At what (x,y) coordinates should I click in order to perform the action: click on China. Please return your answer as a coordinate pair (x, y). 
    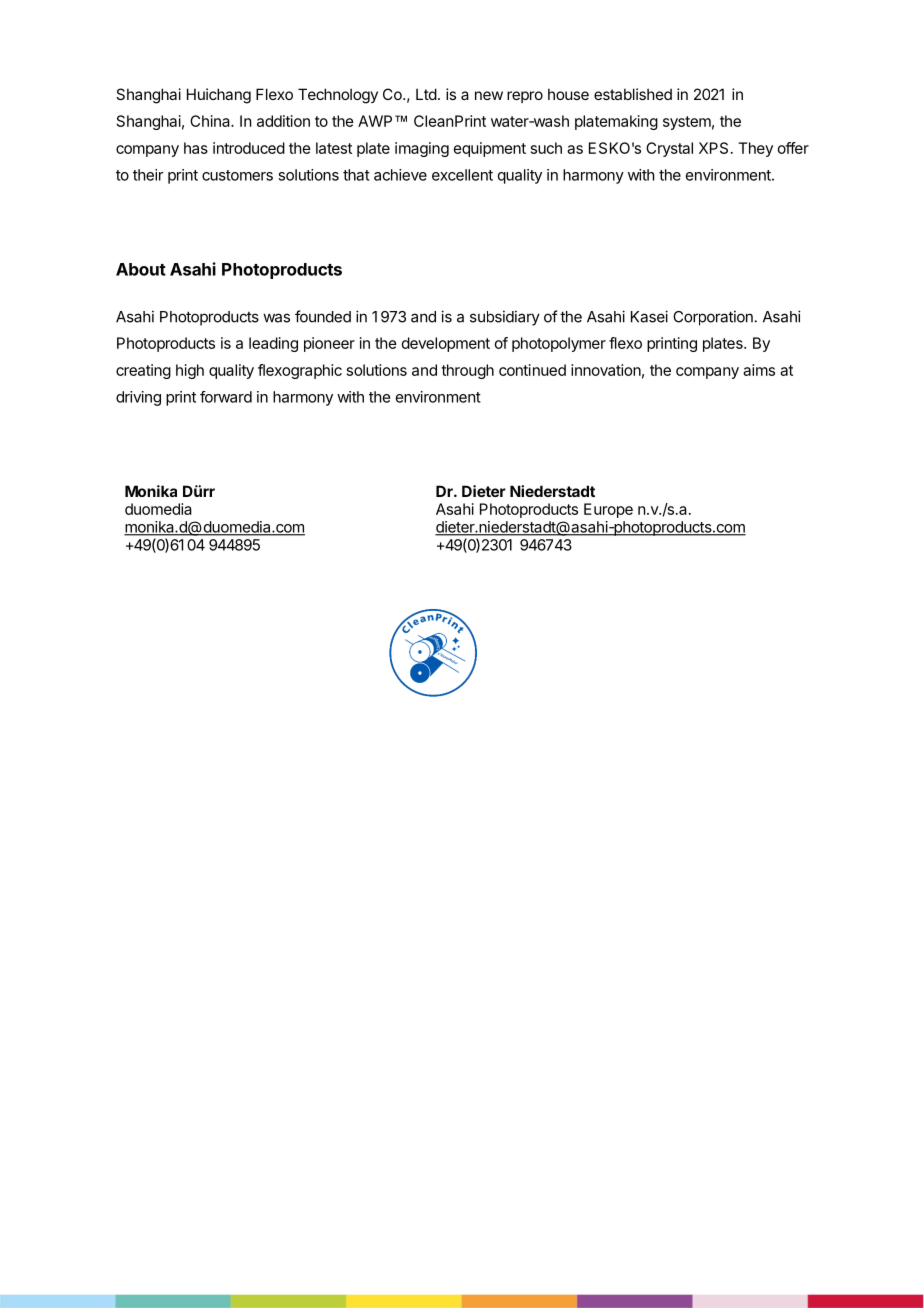
    Looking at the image, I should click on (211, 121).
